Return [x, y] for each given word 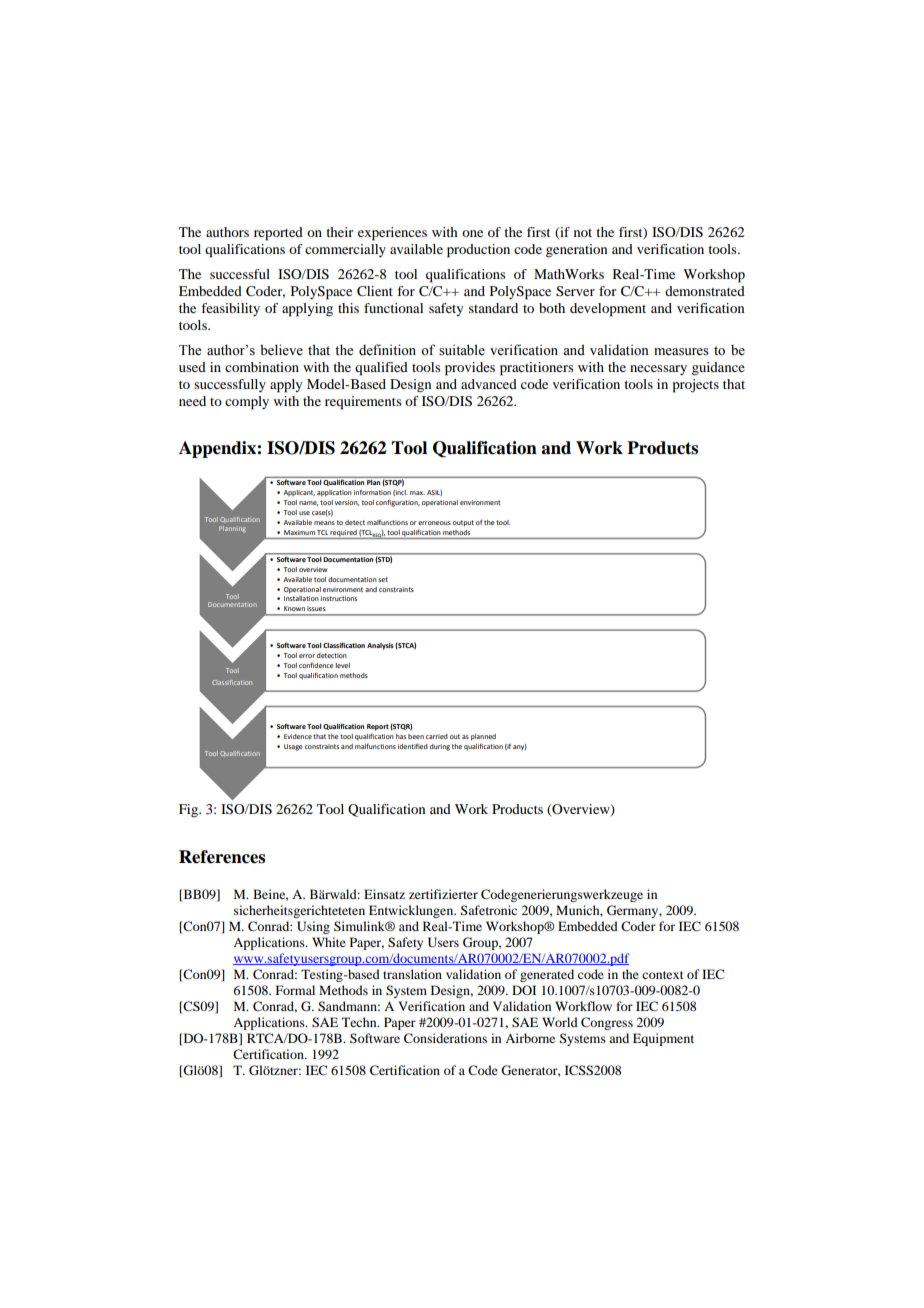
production [478, 251]
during [440, 747]
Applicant [299, 493]
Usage [293, 747]
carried [437, 736]
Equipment [663, 1039]
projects [696, 386]
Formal [295, 990]
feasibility [230, 309]
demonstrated [705, 291]
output [463, 523]
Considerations [445, 1038]
